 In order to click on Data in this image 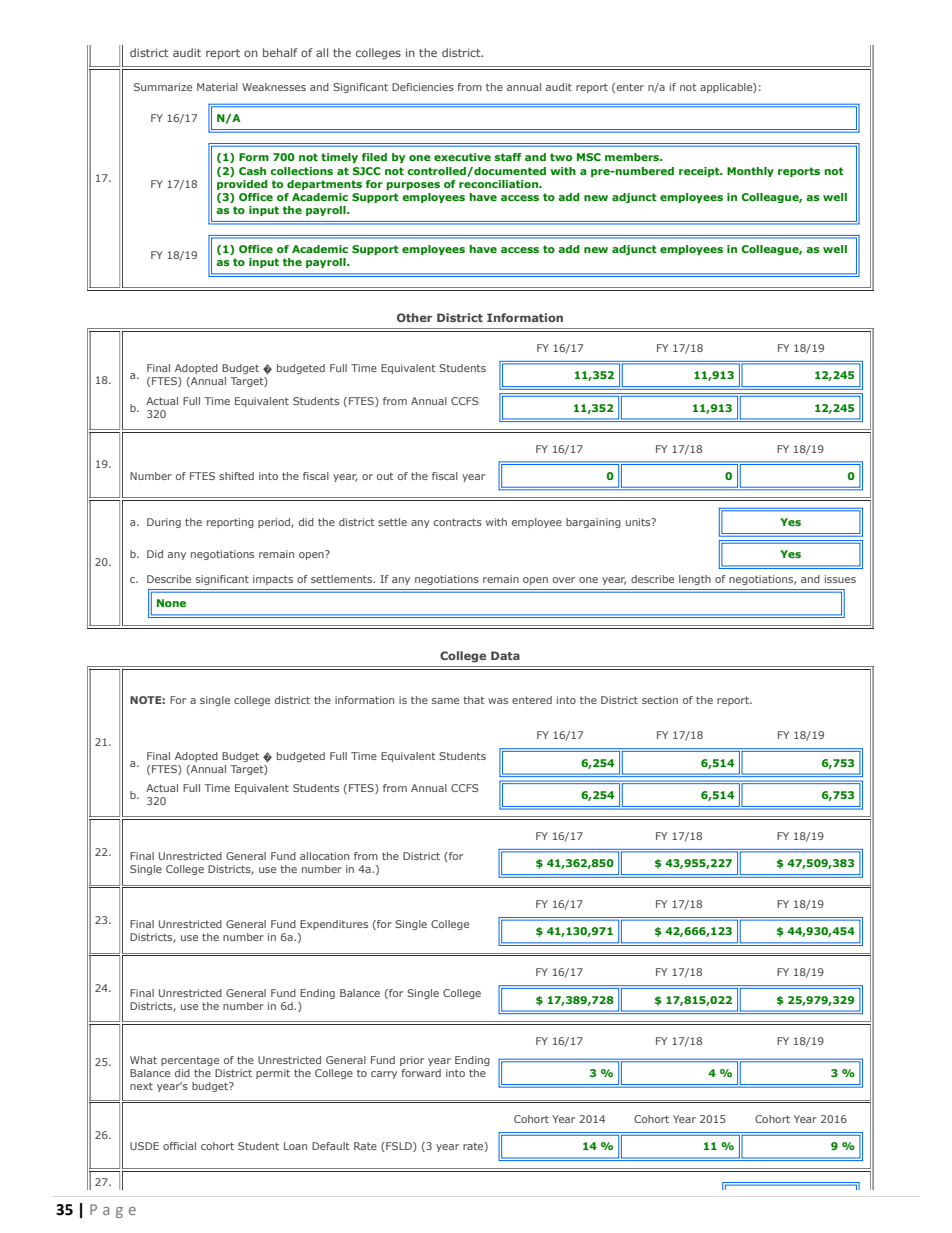, I will do `click(505, 655)`.
